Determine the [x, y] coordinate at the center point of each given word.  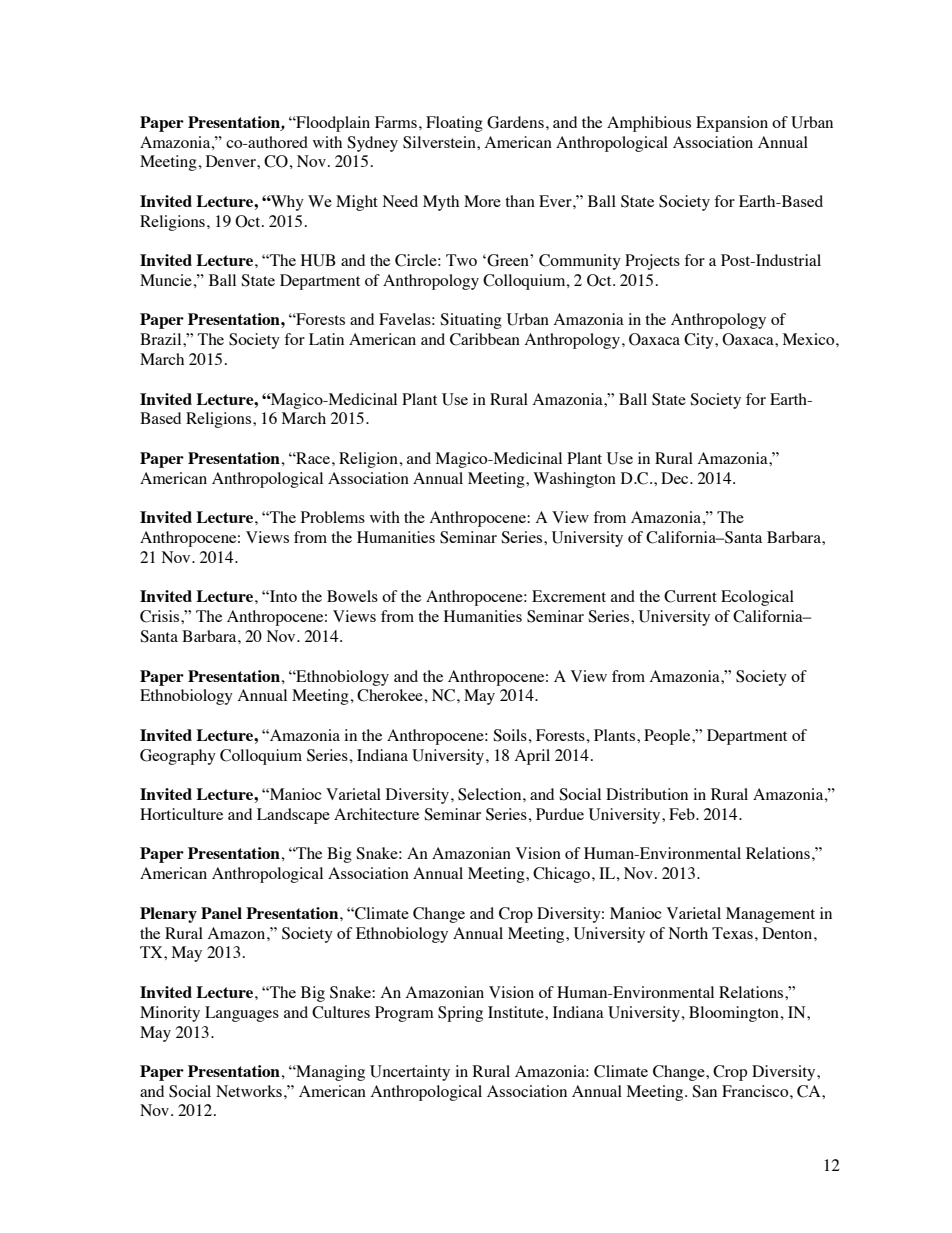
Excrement [569, 596]
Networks [249, 1091]
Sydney [372, 144]
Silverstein [440, 142]
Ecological [757, 598]
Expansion [732, 124]
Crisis [161, 616]
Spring [460, 1014]
